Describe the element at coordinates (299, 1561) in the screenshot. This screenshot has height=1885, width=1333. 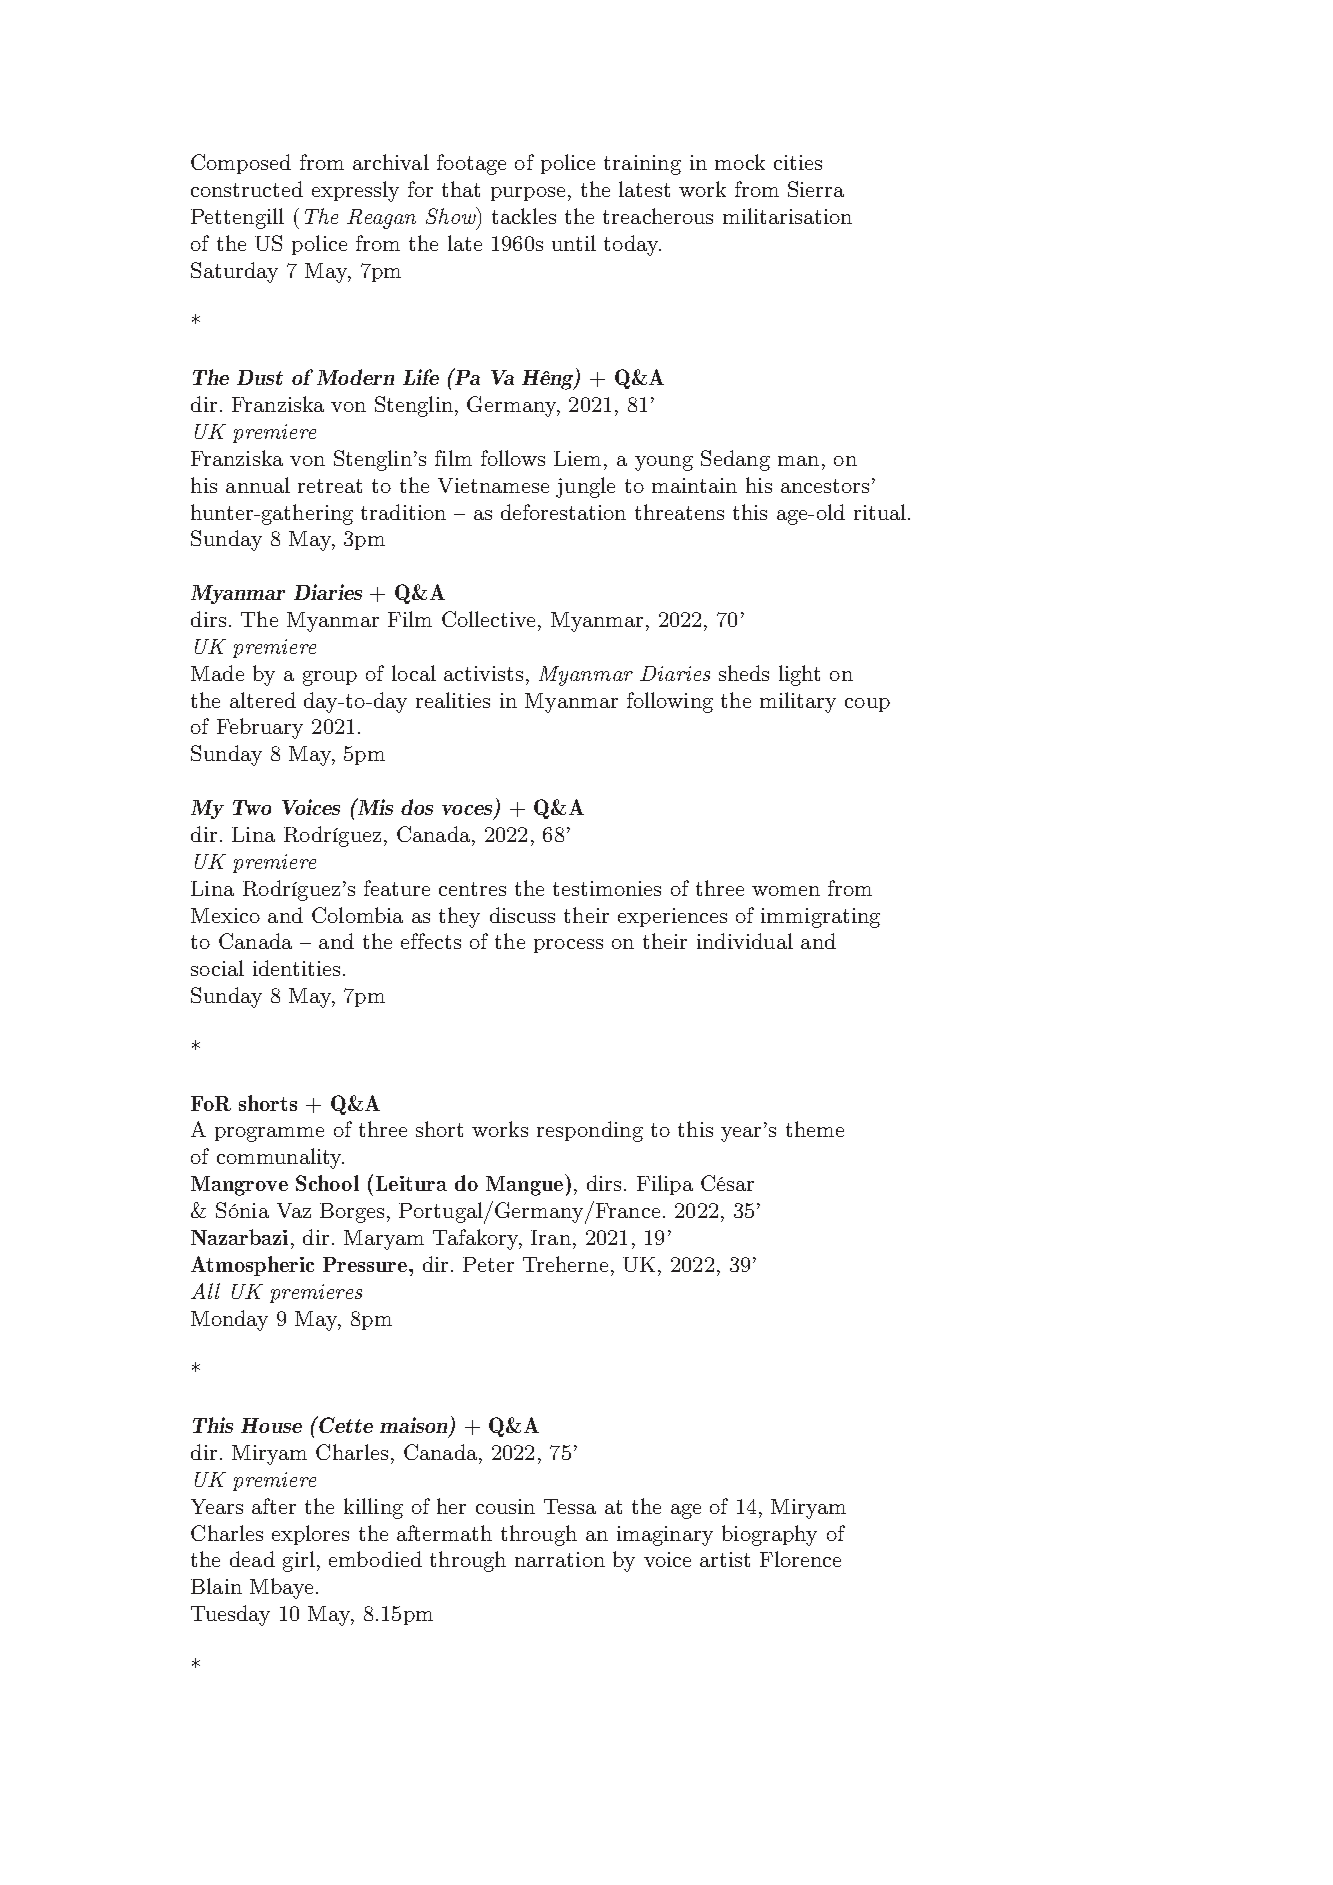
I see `girl` at that location.
